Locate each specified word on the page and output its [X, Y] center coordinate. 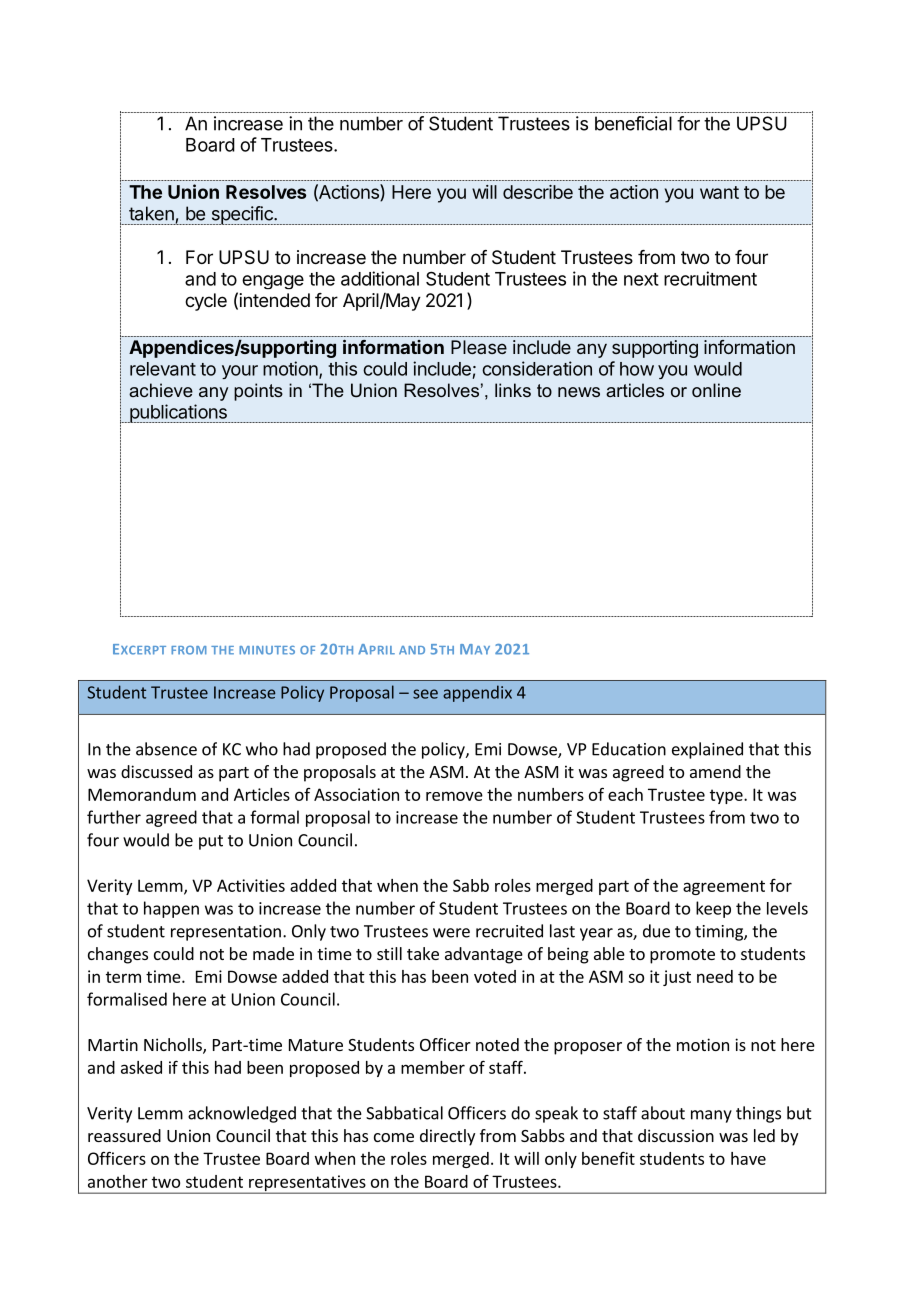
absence [166, 749]
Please [479, 347]
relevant [163, 369]
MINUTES [267, 650]
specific [242, 215]
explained [707, 750]
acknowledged [242, 1114]
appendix [477, 693]
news [579, 392]
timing [720, 933]
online [716, 390]
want [719, 192]
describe [538, 192]
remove [454, 796]
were [451, 933]
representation [226, 933]
